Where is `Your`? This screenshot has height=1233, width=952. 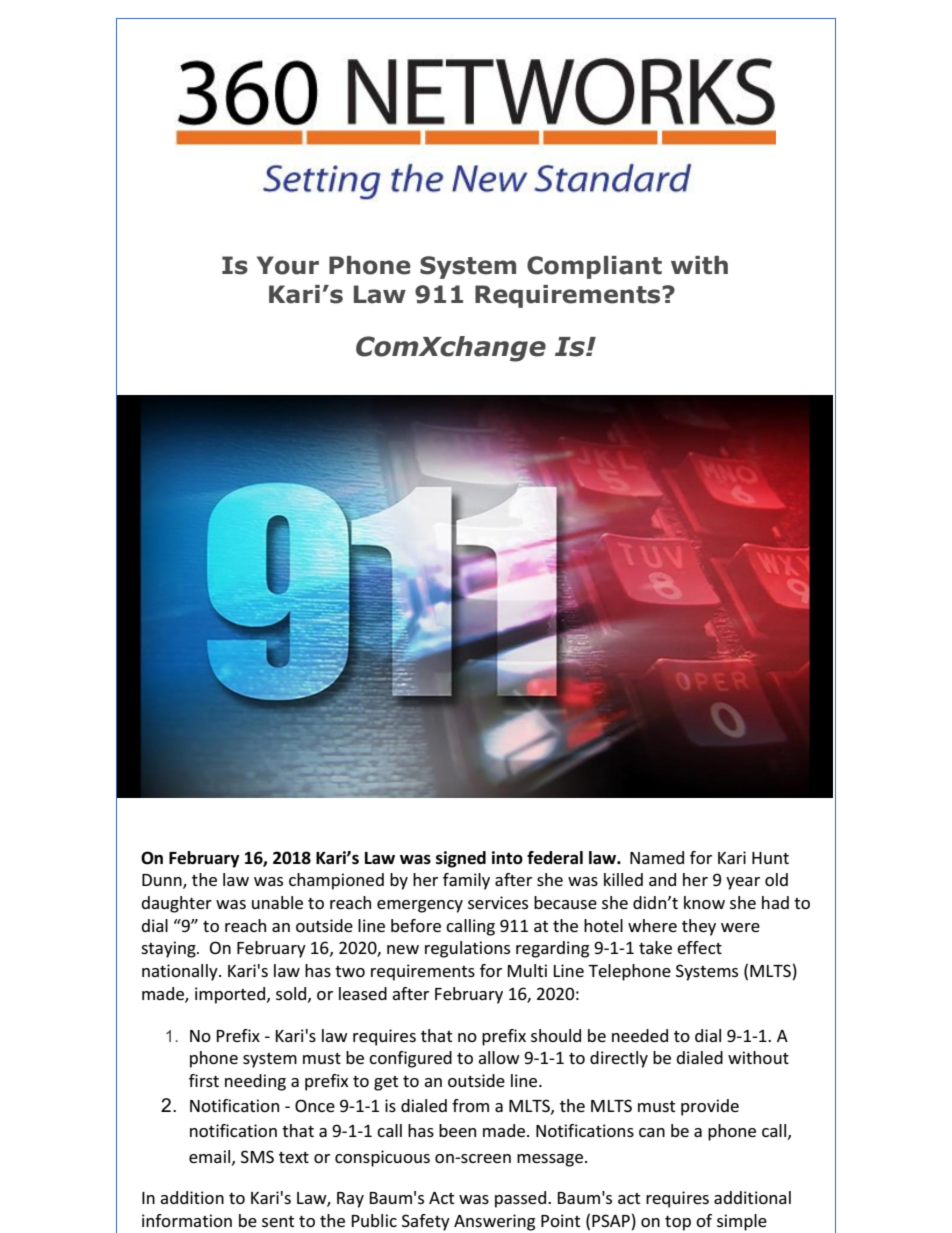
Your is located at coordinates (288, 265).
